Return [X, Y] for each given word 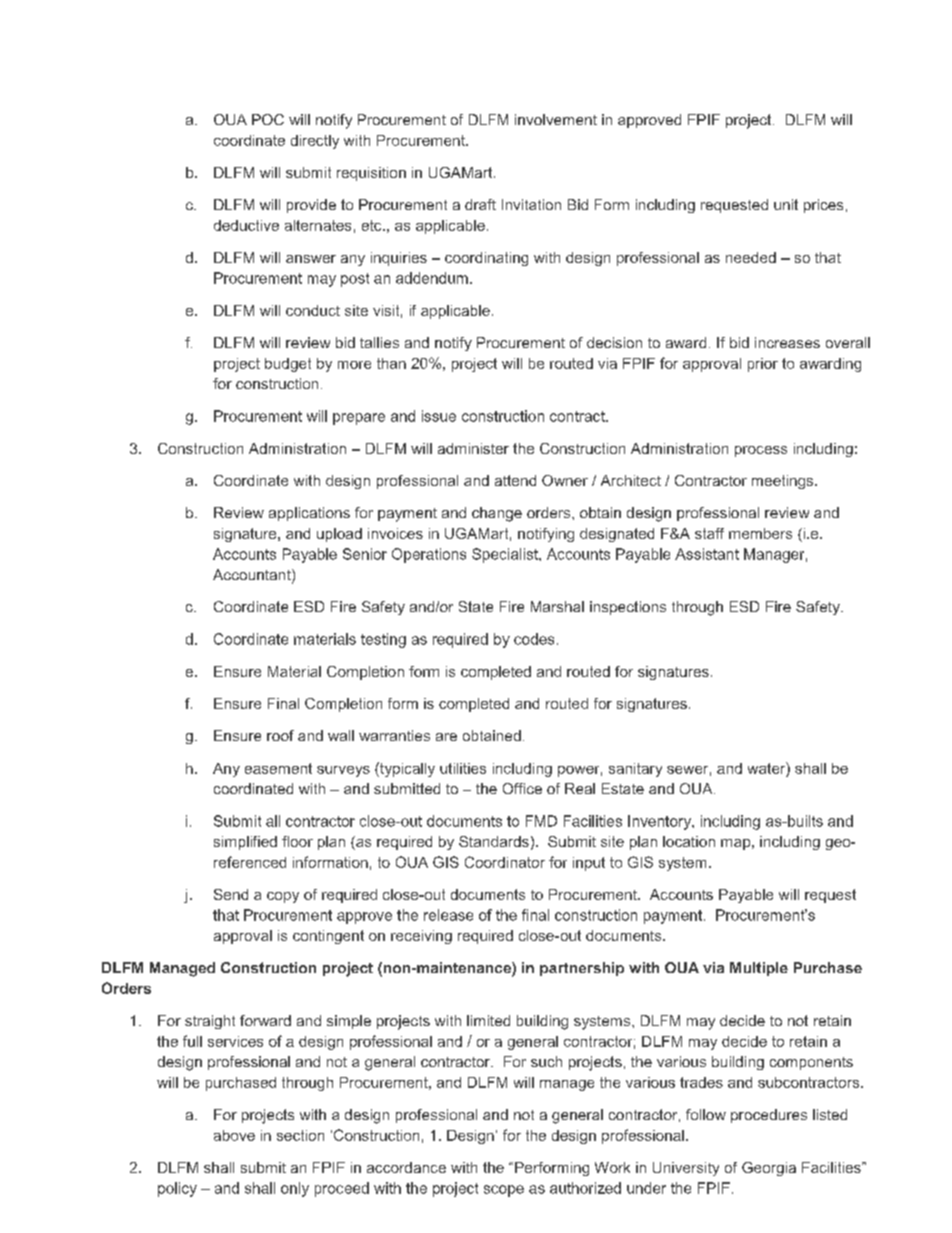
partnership [582, 969]
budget [288, 365]
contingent [328, 937]
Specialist [506, 555]
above [234, 1135]
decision [614, 342]
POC [268, 119]
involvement [556, 119]
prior [763, 365]
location [689, 841]
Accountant [253, 576]
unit [786, 204]
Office [522, 788]
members [760, 533]
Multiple [759, 969]
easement [278, 768]
